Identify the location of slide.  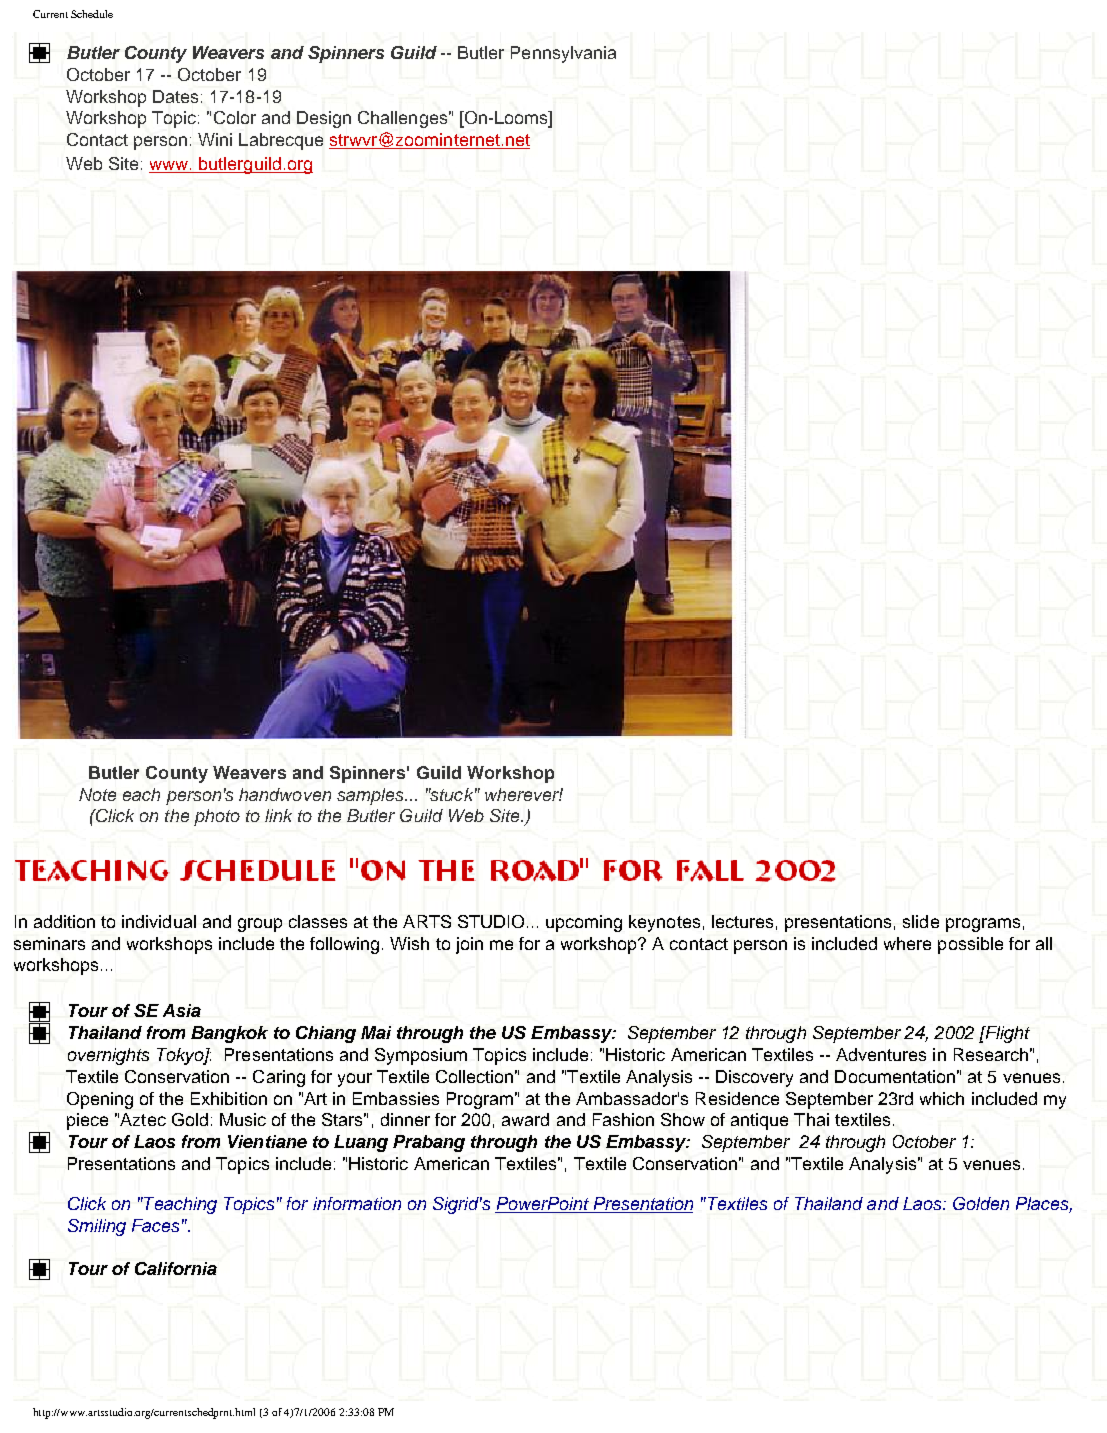
(921, 921).
